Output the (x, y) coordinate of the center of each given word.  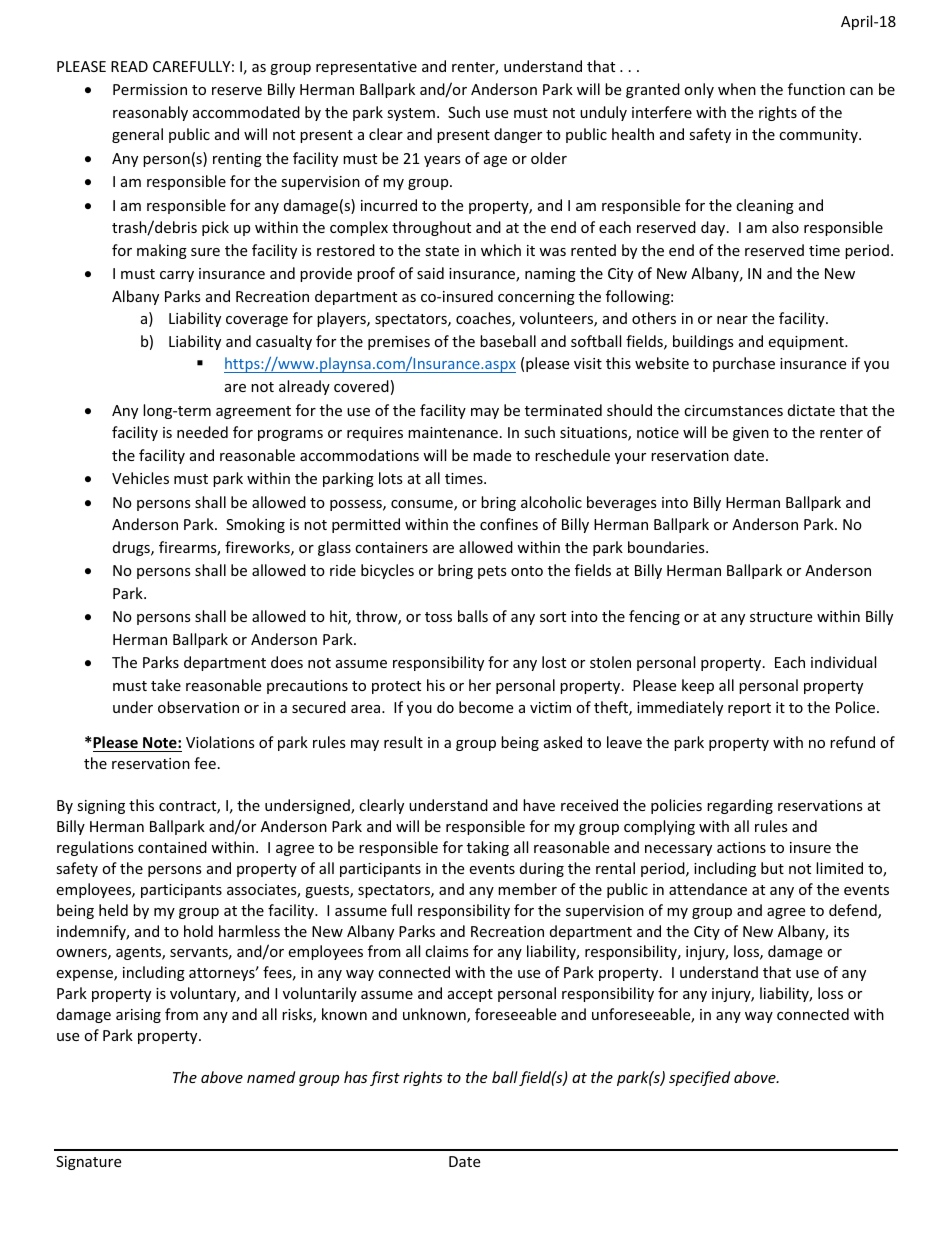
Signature (88, 1163)
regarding (740, 806)
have (539, 805)
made (492, 455)
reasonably (150, 113)
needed (202, 432)
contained (172, 847)
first (385, 1078)
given (751, 434)
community (819, 136)
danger (518, 135)
